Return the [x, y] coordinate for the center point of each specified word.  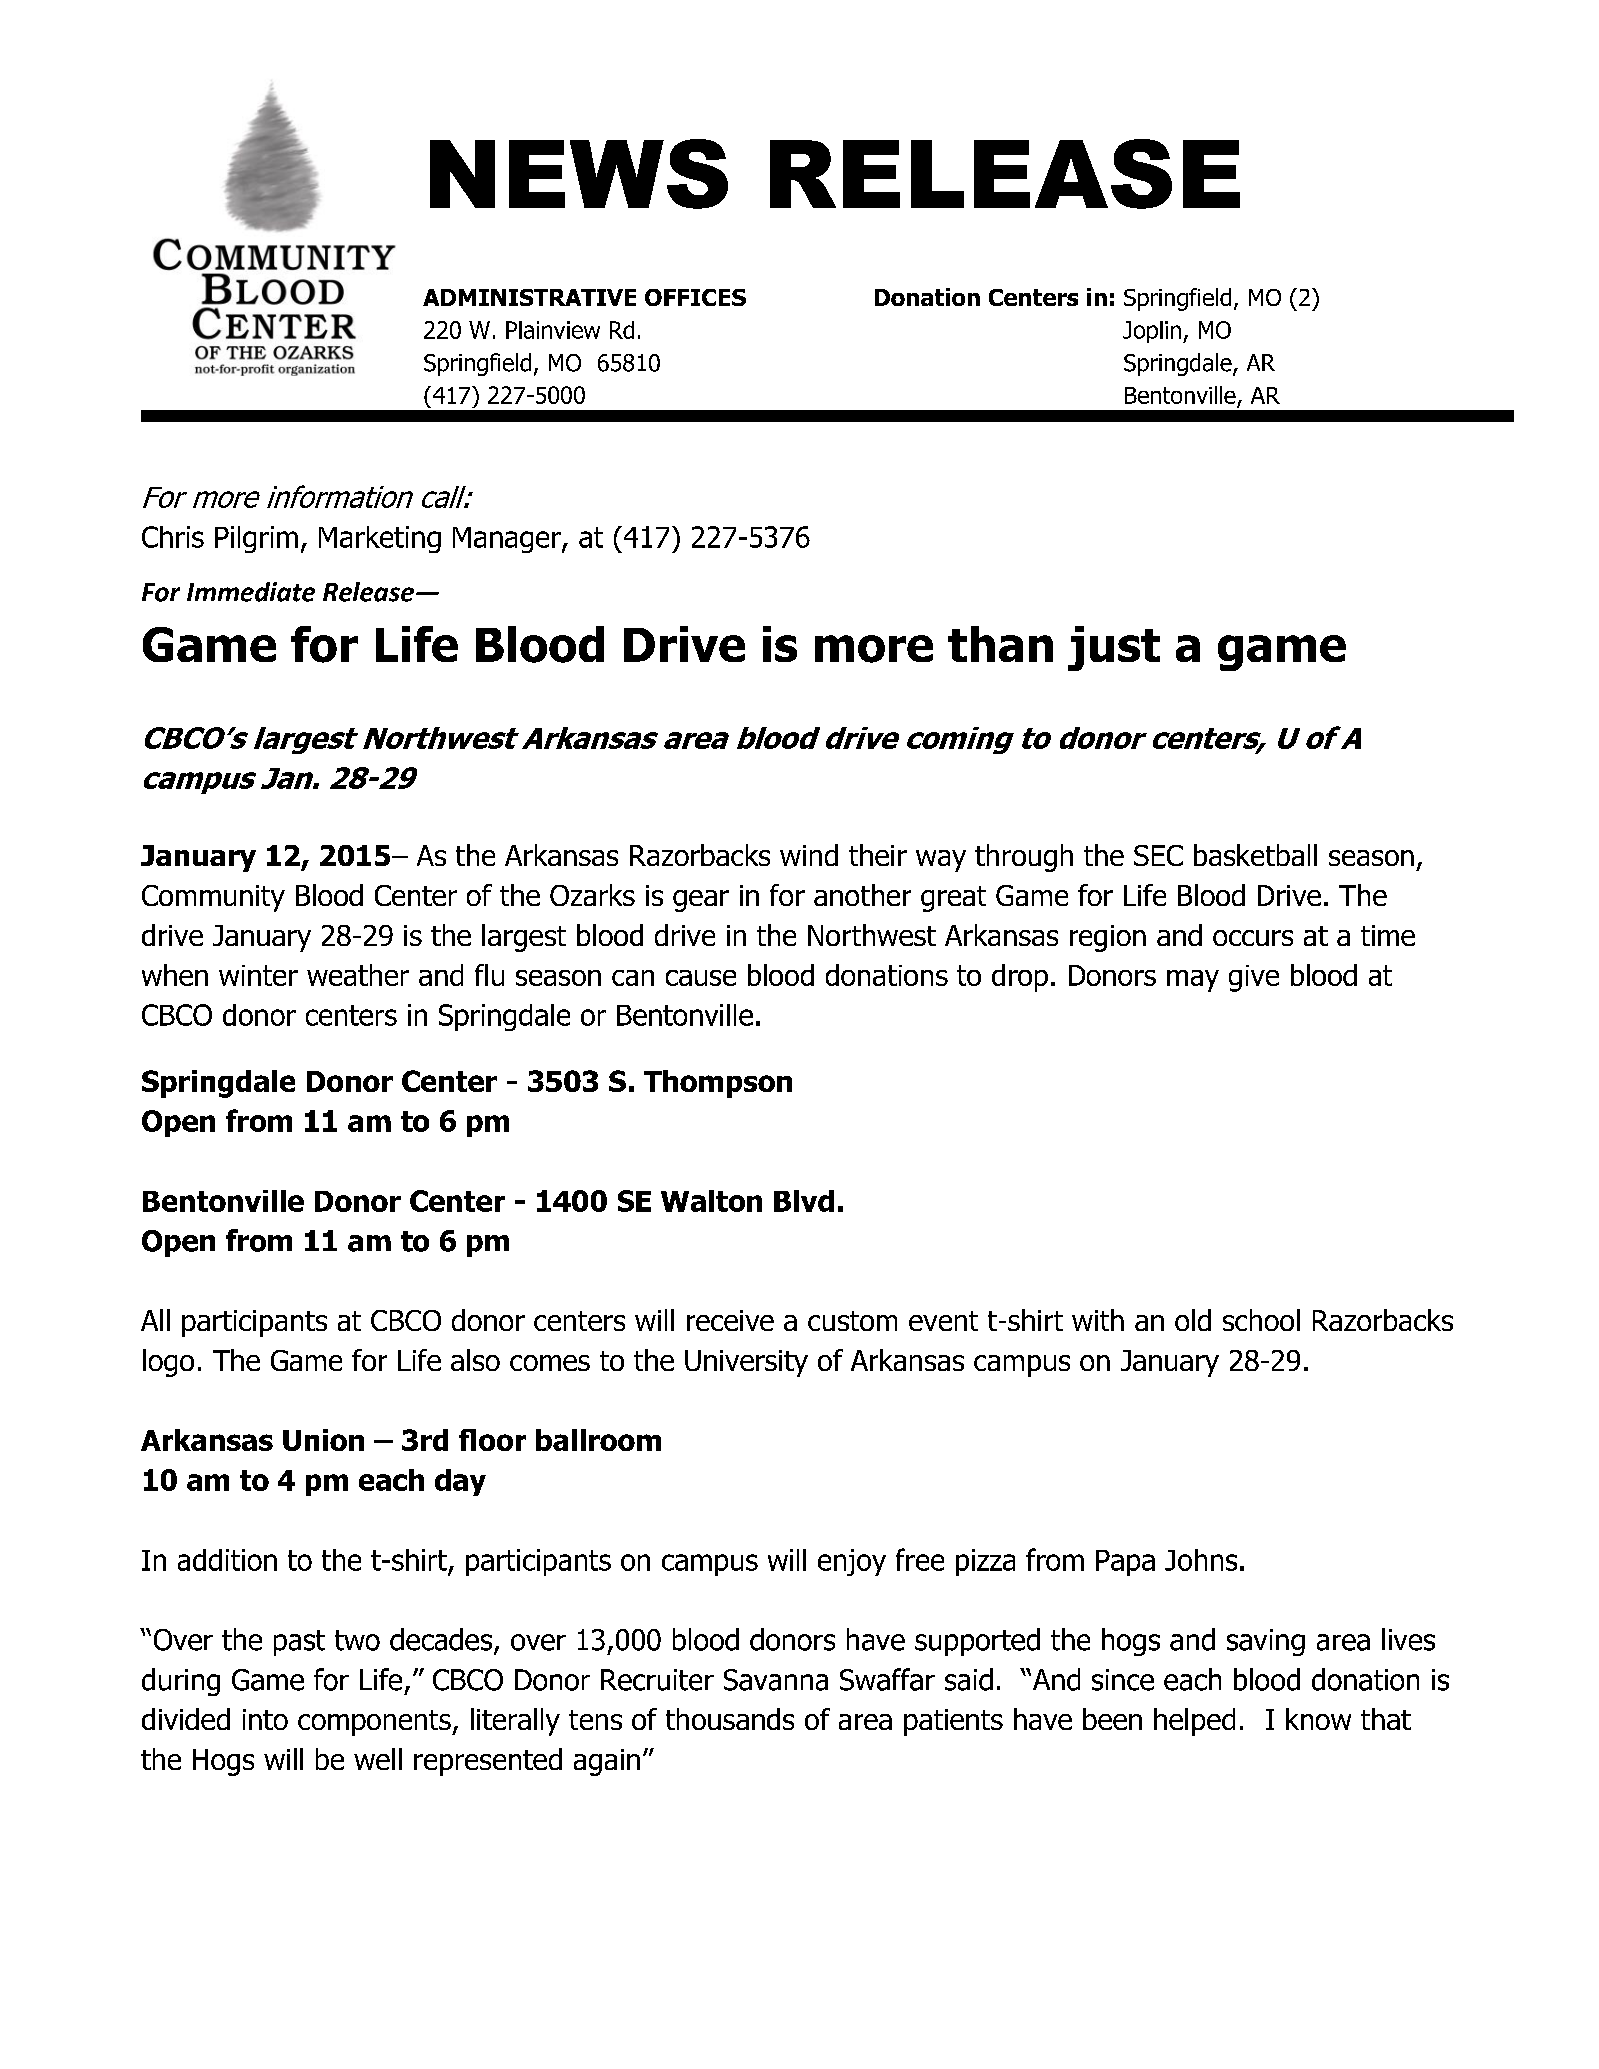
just [1114, 648]
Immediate [251, 592]
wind [809, 855]
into [265, 1719]
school [1261, 1320]
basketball [1255, 855]
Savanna [776, 1680]
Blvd [804, 1201]
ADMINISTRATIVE [529, 297]
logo [168, 1363]
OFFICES [695, 297]
